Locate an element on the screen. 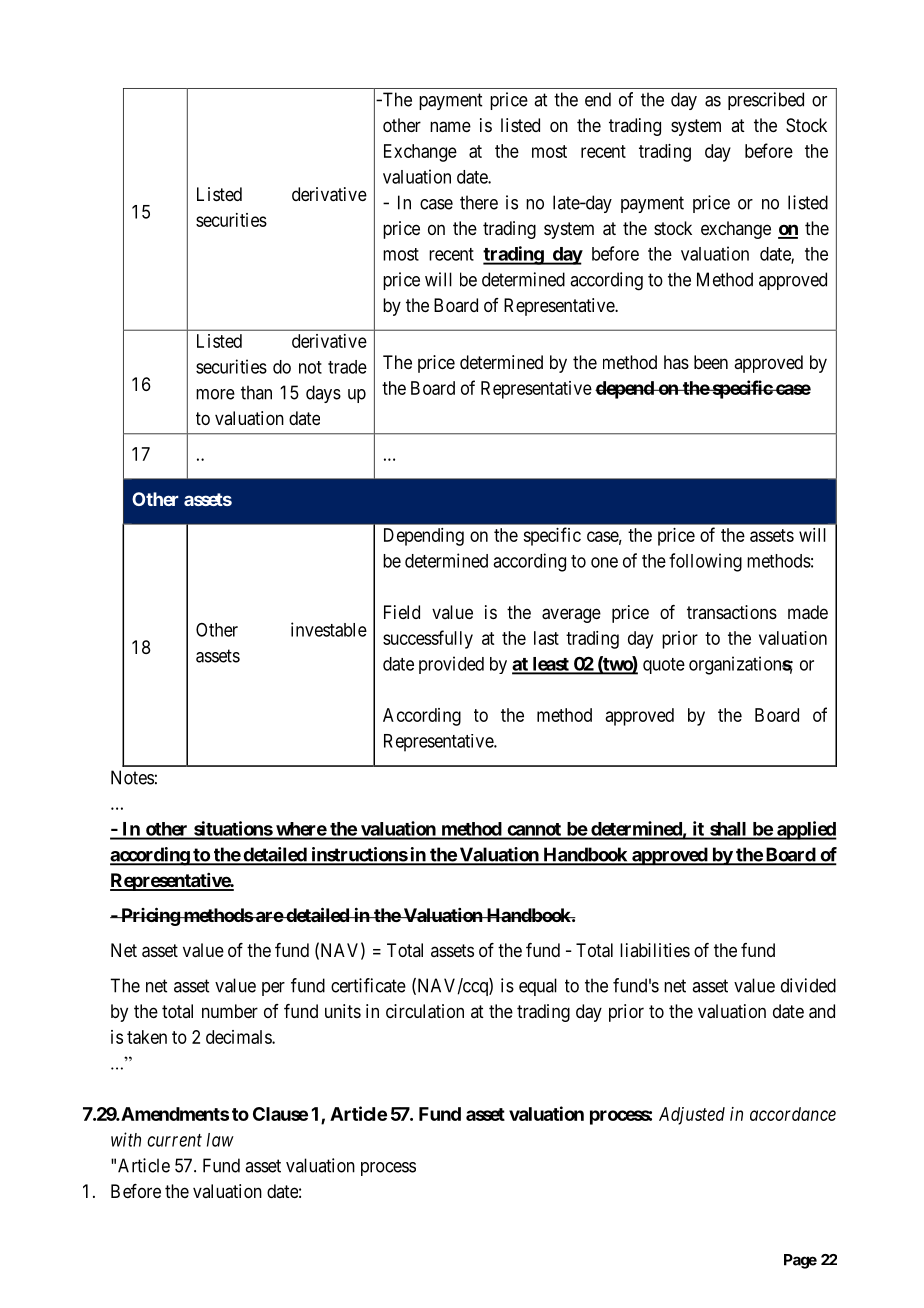 The width and height of the screenshot is (924, 1308). prescribed is located at coordinates (766, 101).
